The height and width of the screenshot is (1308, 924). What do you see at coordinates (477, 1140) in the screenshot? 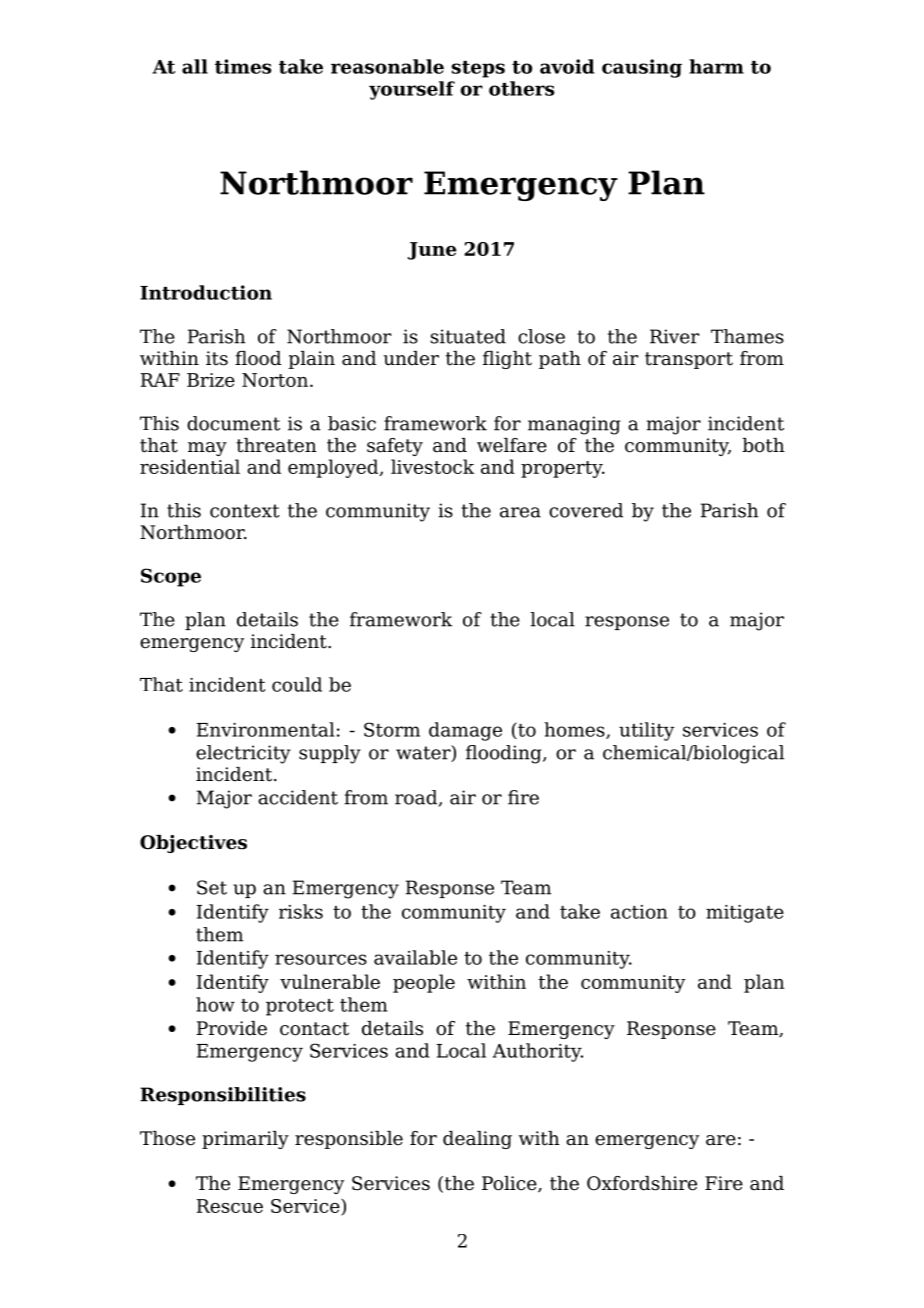
I see `dealing` at bounding box center [477, 1140].
